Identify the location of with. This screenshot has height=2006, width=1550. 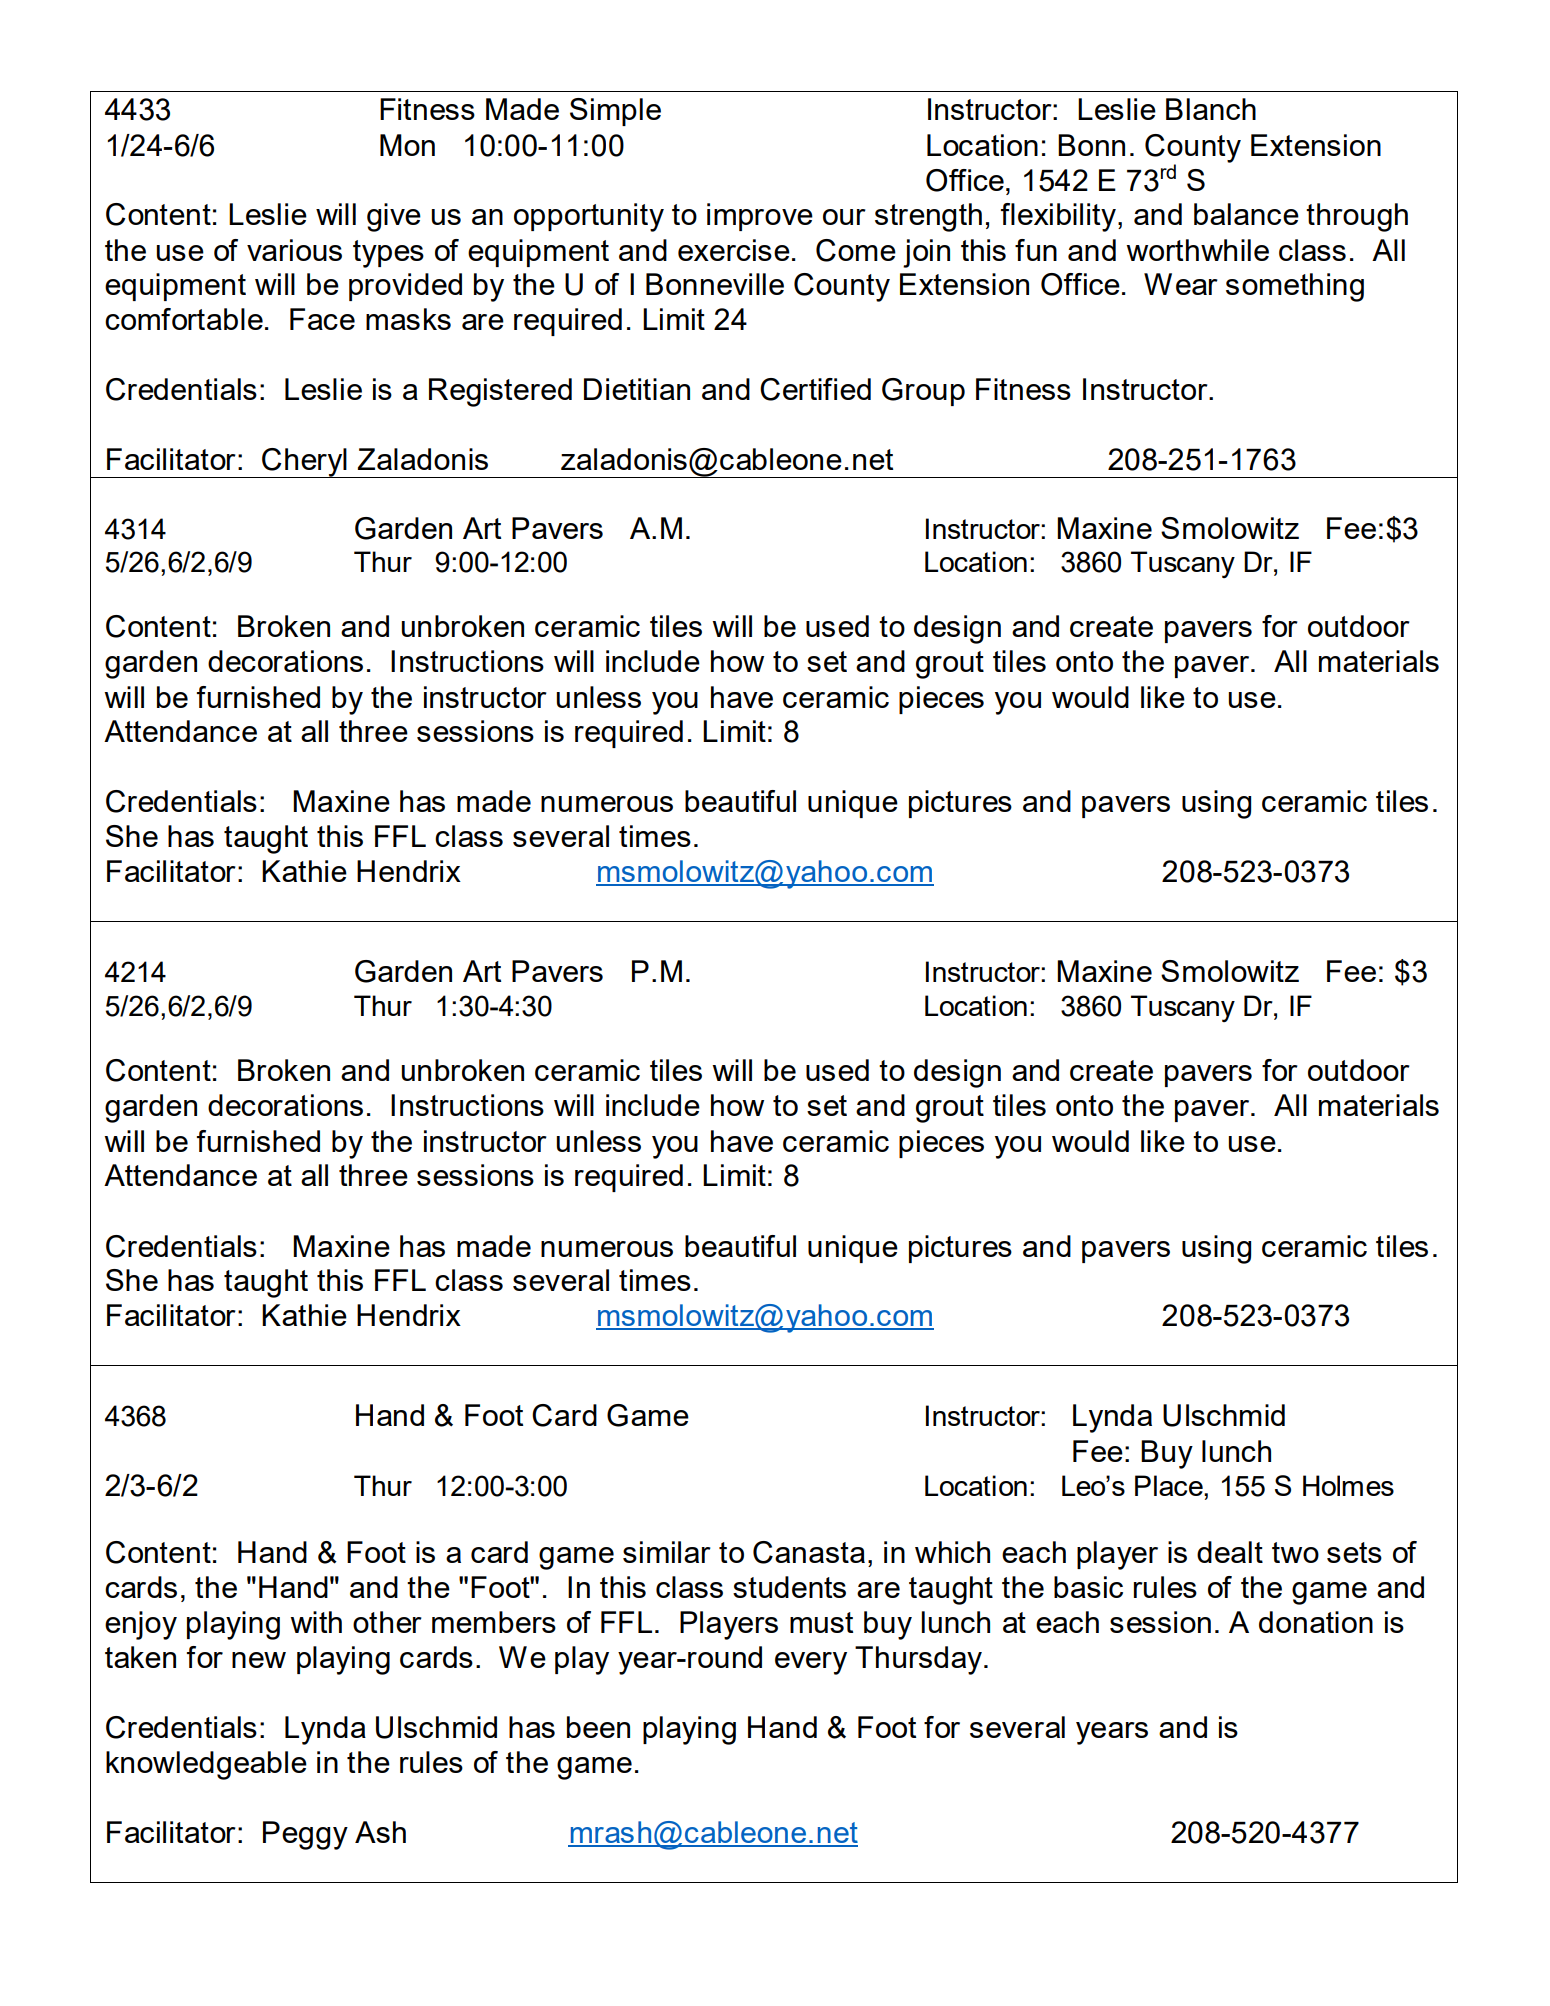
(316, 1622).
